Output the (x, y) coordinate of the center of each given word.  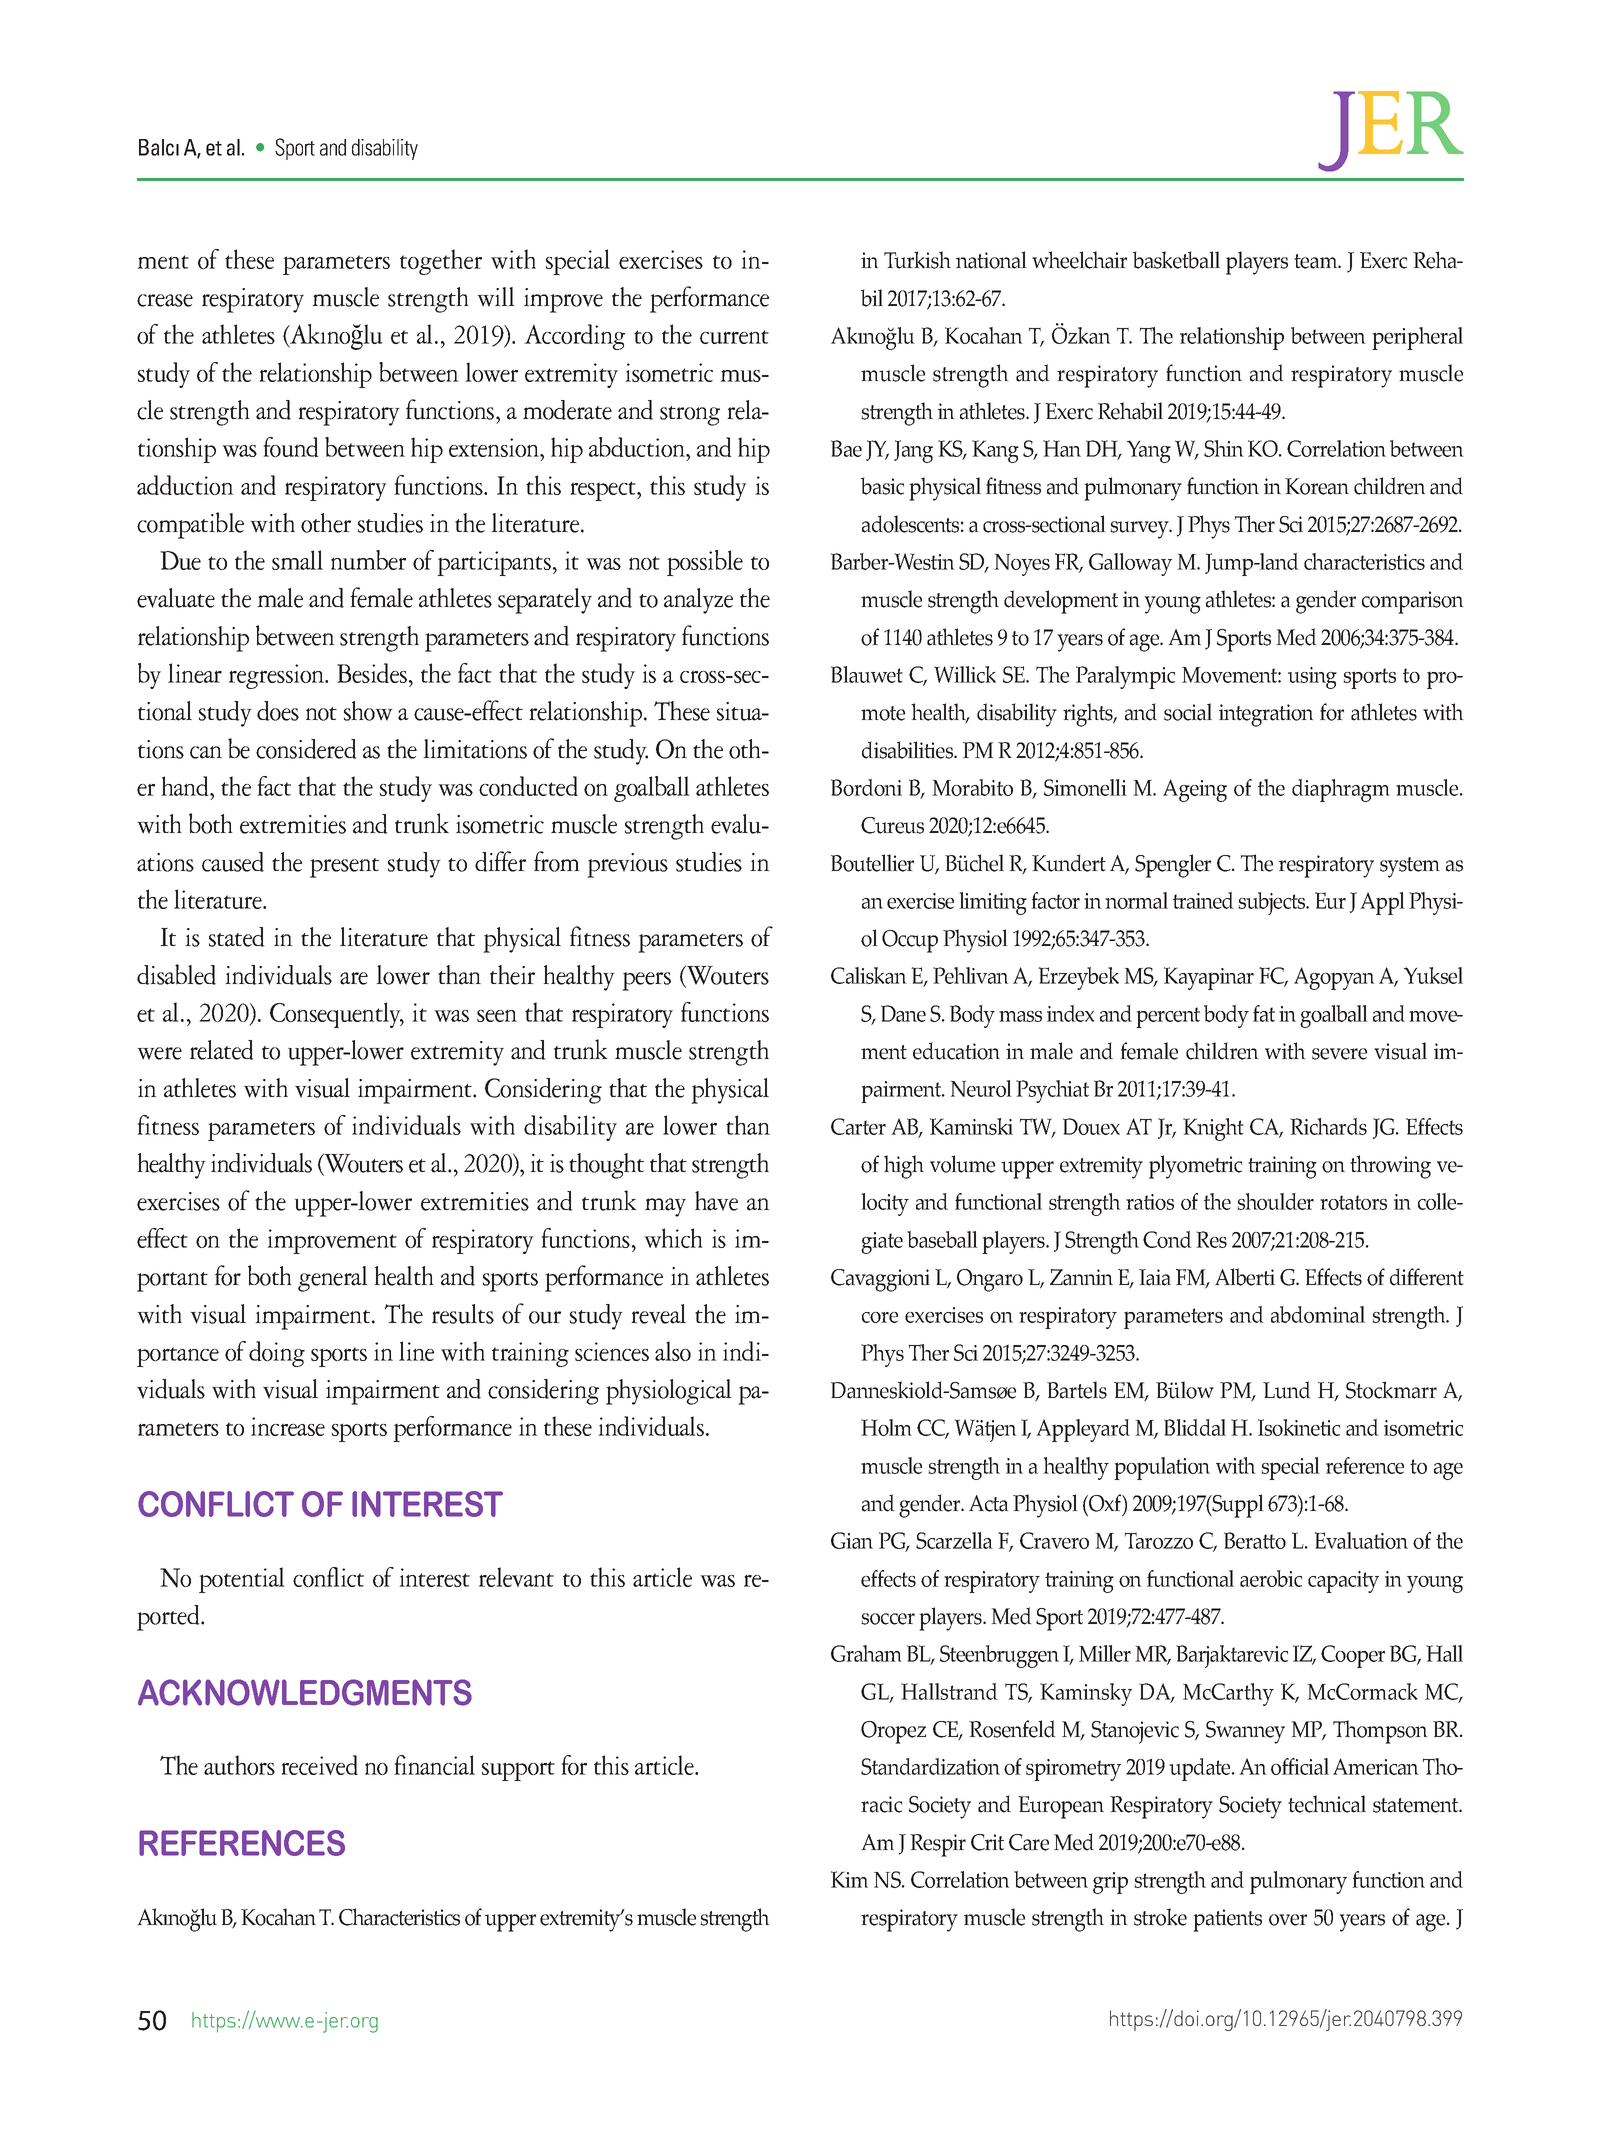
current (734, 337)
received (319, 1765)
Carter (858, 1126)
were (159, 1053)
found (291, 447)
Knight (1213, 1129)
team (1317, 261)
